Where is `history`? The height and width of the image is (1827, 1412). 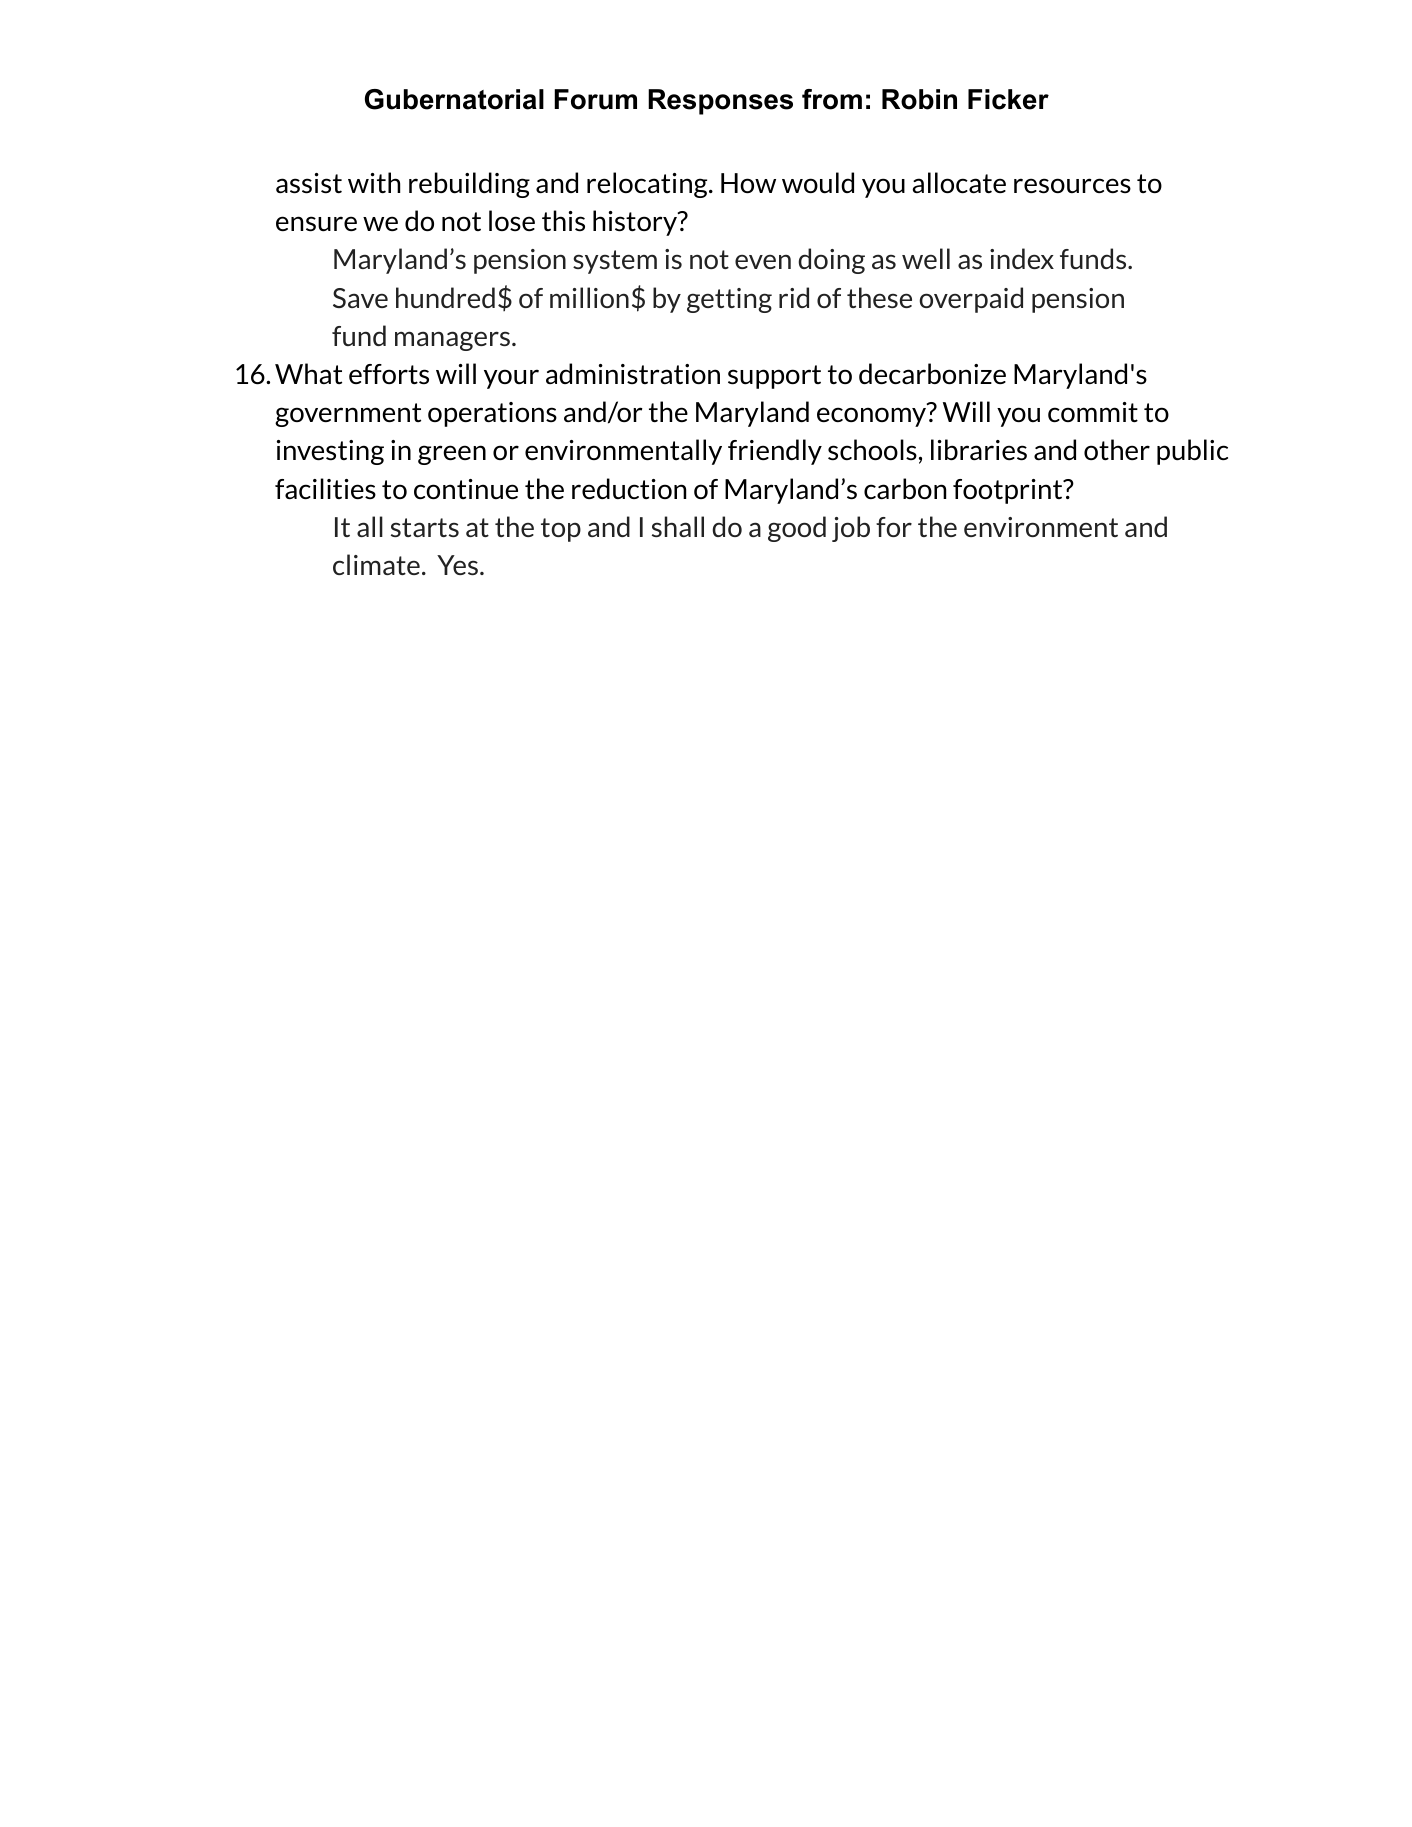 history is located at coordinates (636, 223).
